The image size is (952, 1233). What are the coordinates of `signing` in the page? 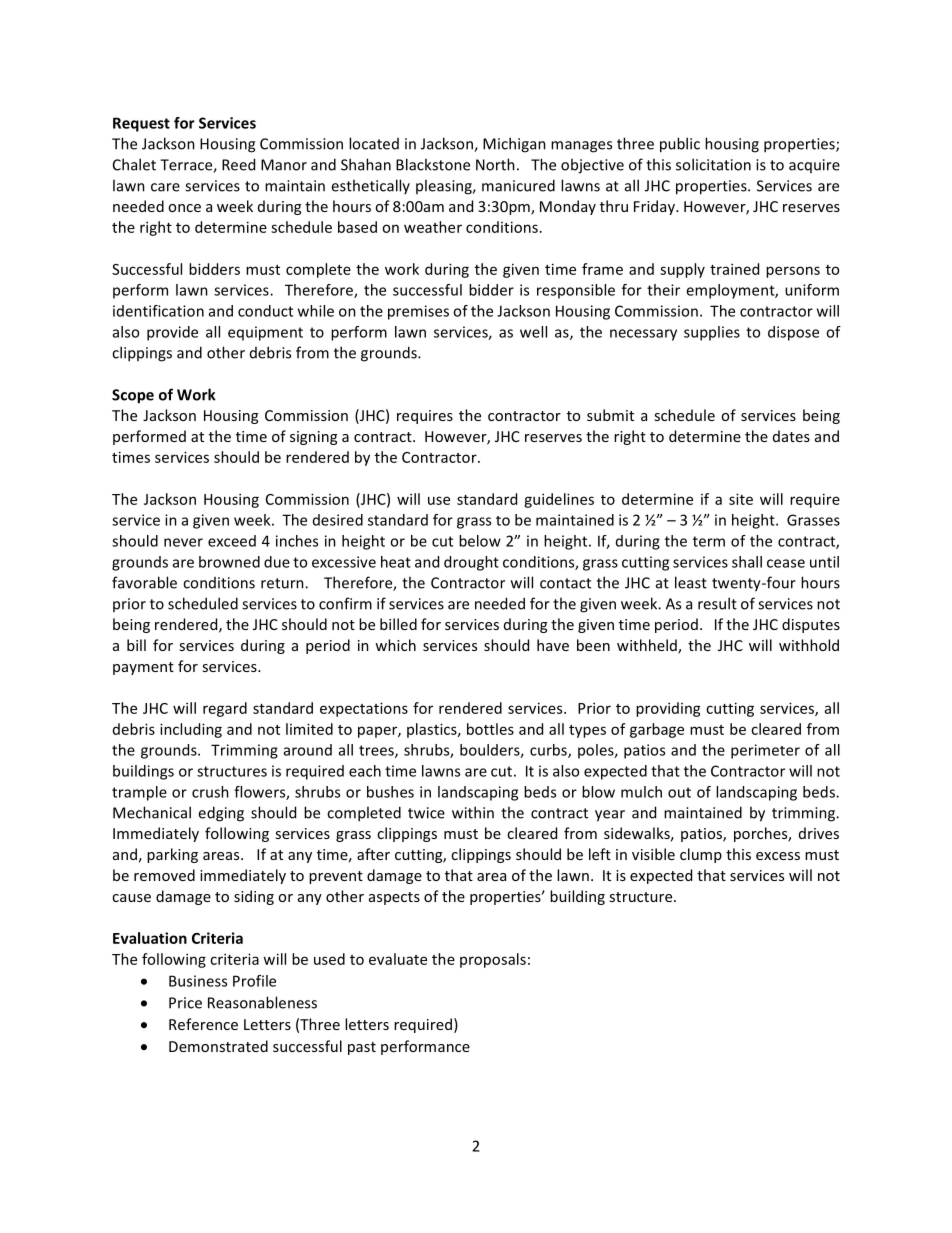 It's located at (313, 438).
